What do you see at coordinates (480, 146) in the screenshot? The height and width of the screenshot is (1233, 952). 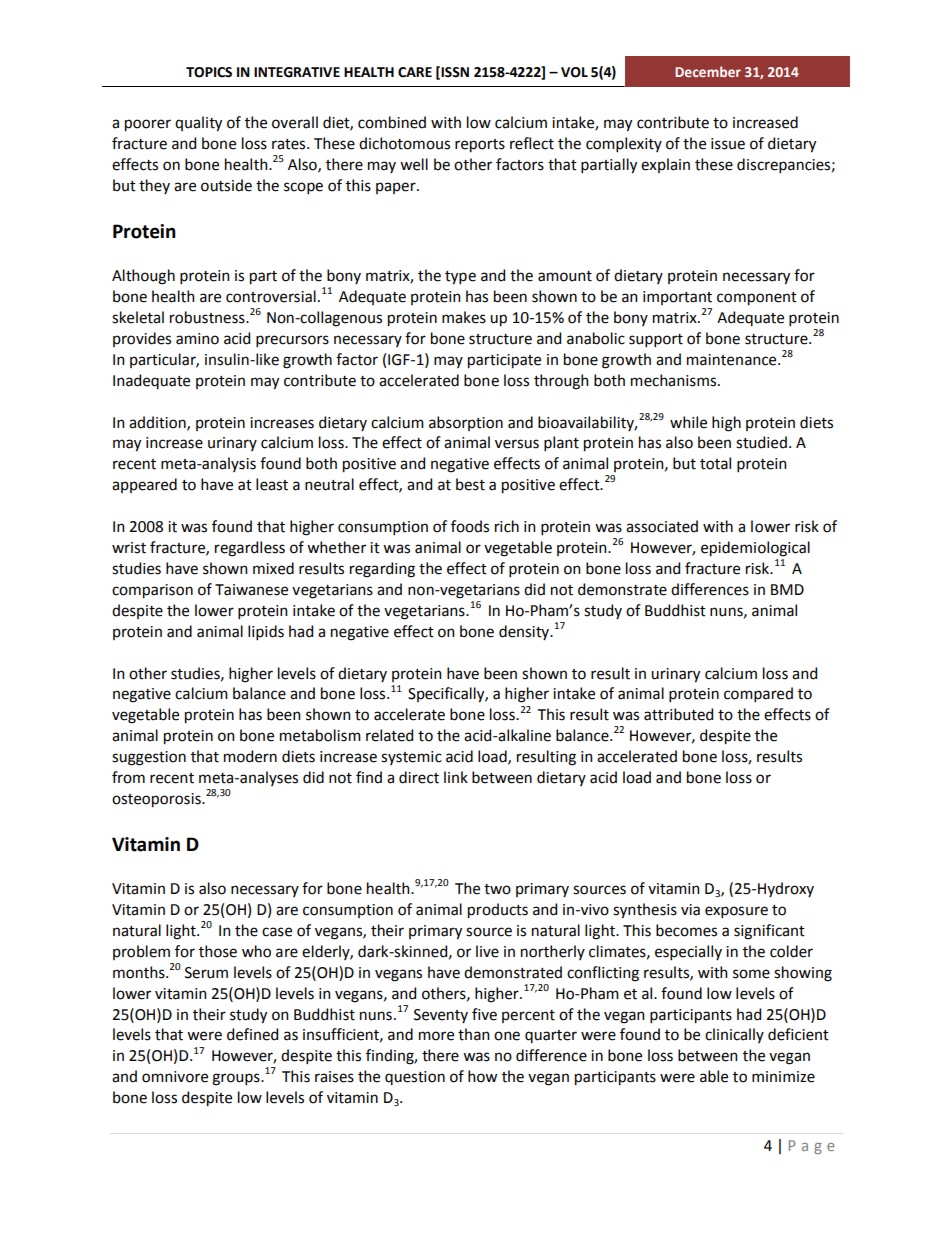 I see `reports` at bounding box center [480, 146].
